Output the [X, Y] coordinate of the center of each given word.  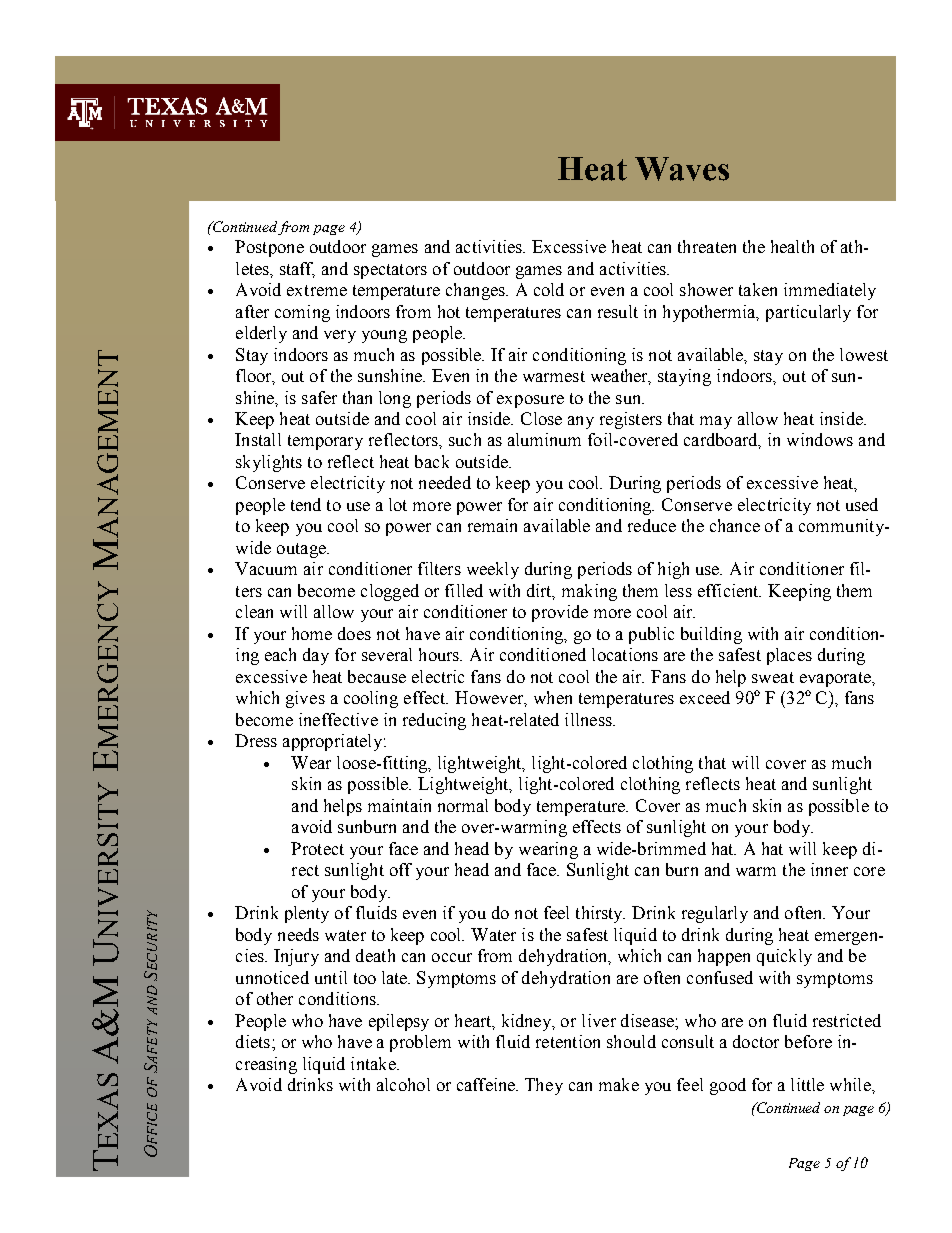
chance [735, 525]
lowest [864, 354]
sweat [773, 677]
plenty [307, 914]
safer [319, 397]
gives [305, 699]
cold [549, 289]
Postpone [269, 248]
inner [829, 869]
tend [306, 504]
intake [374, 1063]
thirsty [600, 914]
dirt [541, 592]
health [792, 246]
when [553, 697]
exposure [530, 401]
